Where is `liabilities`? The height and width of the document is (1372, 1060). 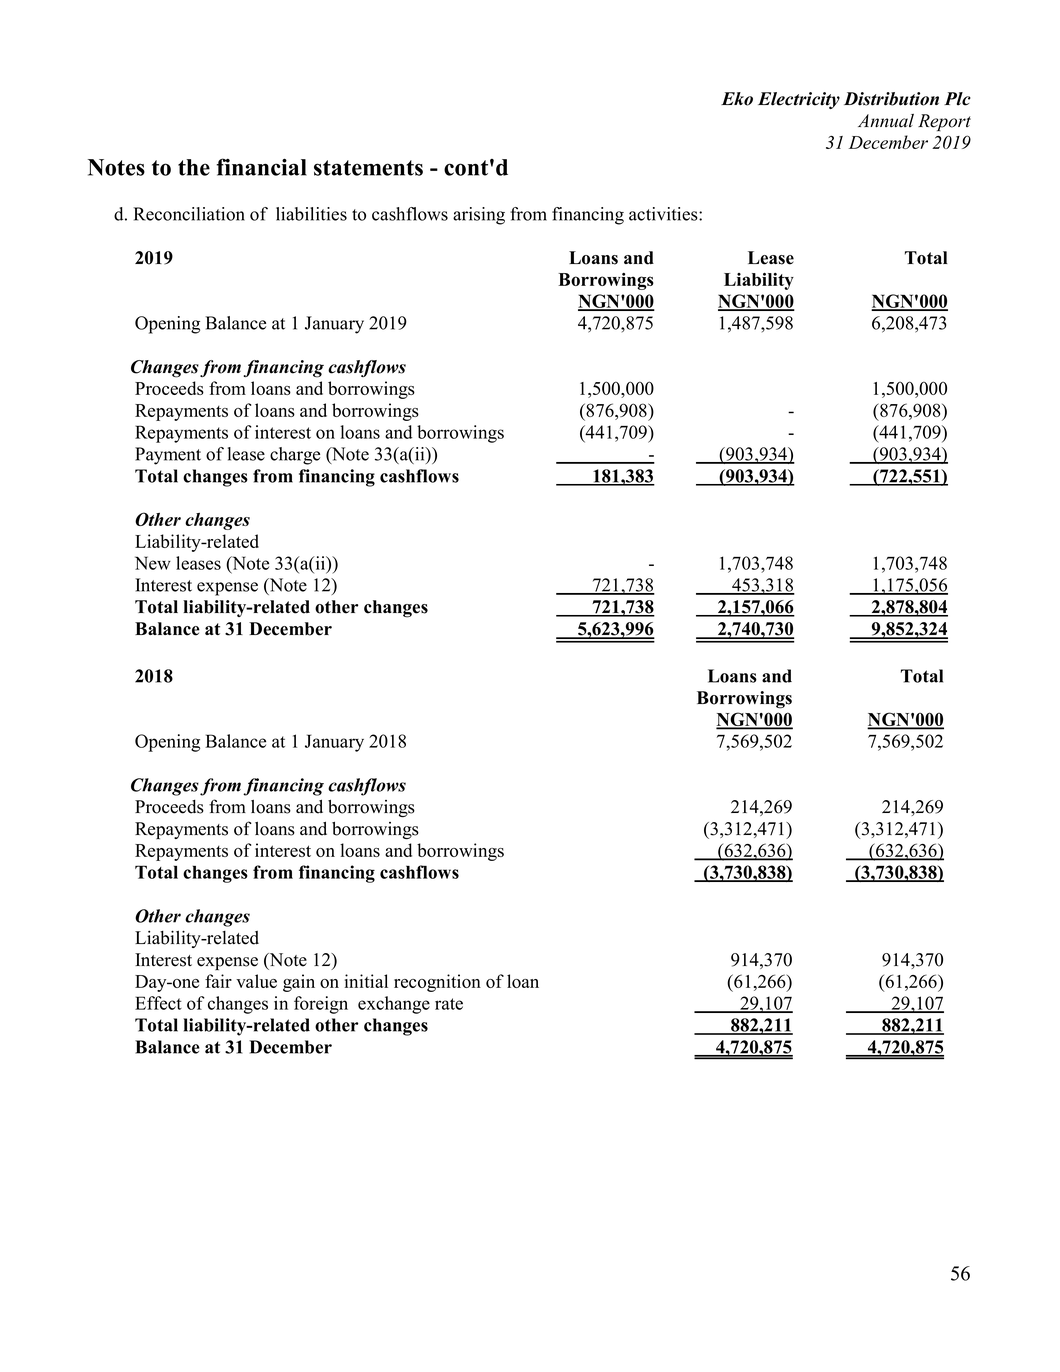
liabilities is located at coordinates (311, 214).
